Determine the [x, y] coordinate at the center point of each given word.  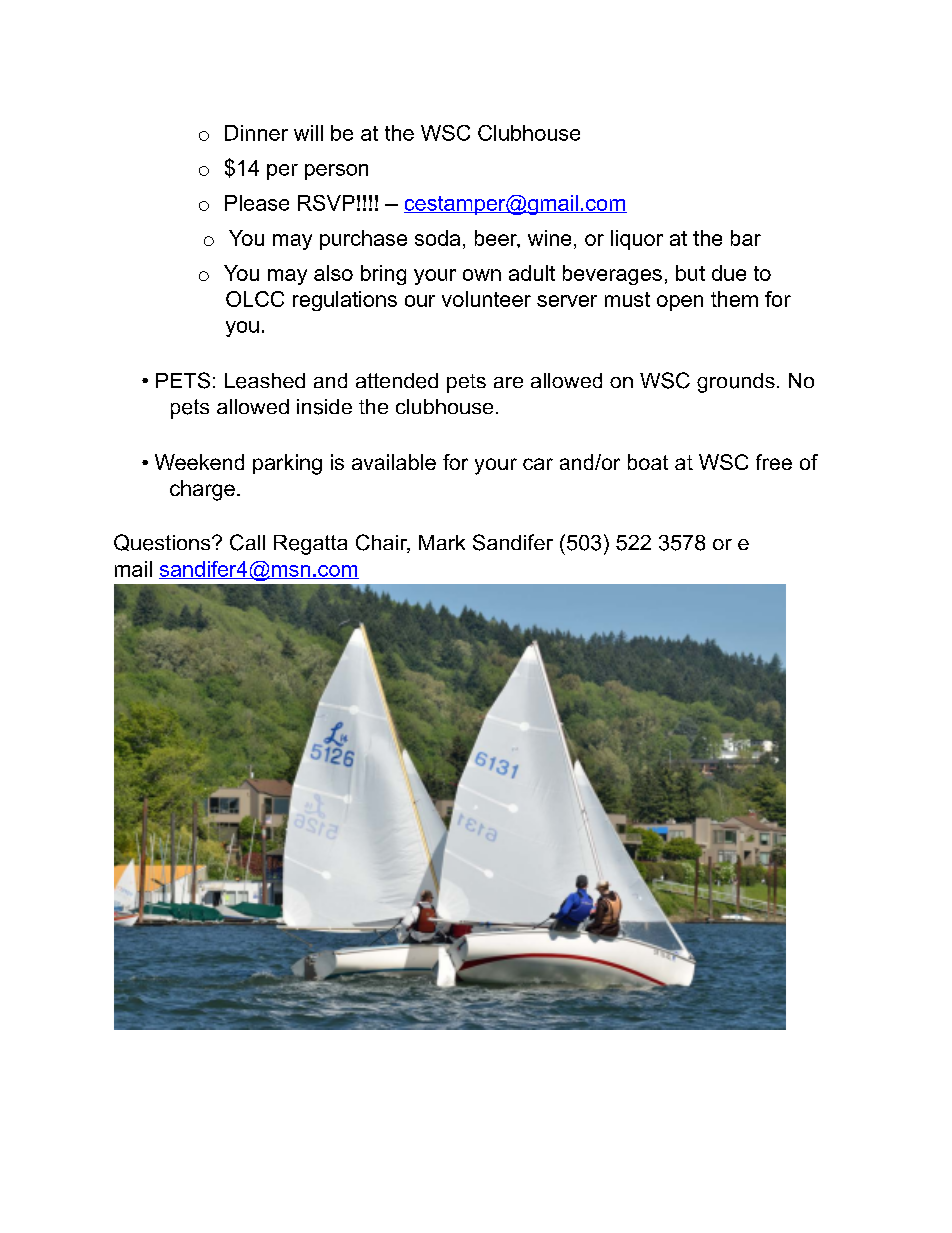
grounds [736, 383]
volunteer [486, 299]
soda [437, 238]
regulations [345, 301]
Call [247, 542]
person [336, 172]
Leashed [265, 381]
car [538, 464]
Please [257, 203]
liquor [637, 240]
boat [648, 462]
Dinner [256, 133]
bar [746, 238]
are [508, 382]
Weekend [199, 462]
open [680, 303]
